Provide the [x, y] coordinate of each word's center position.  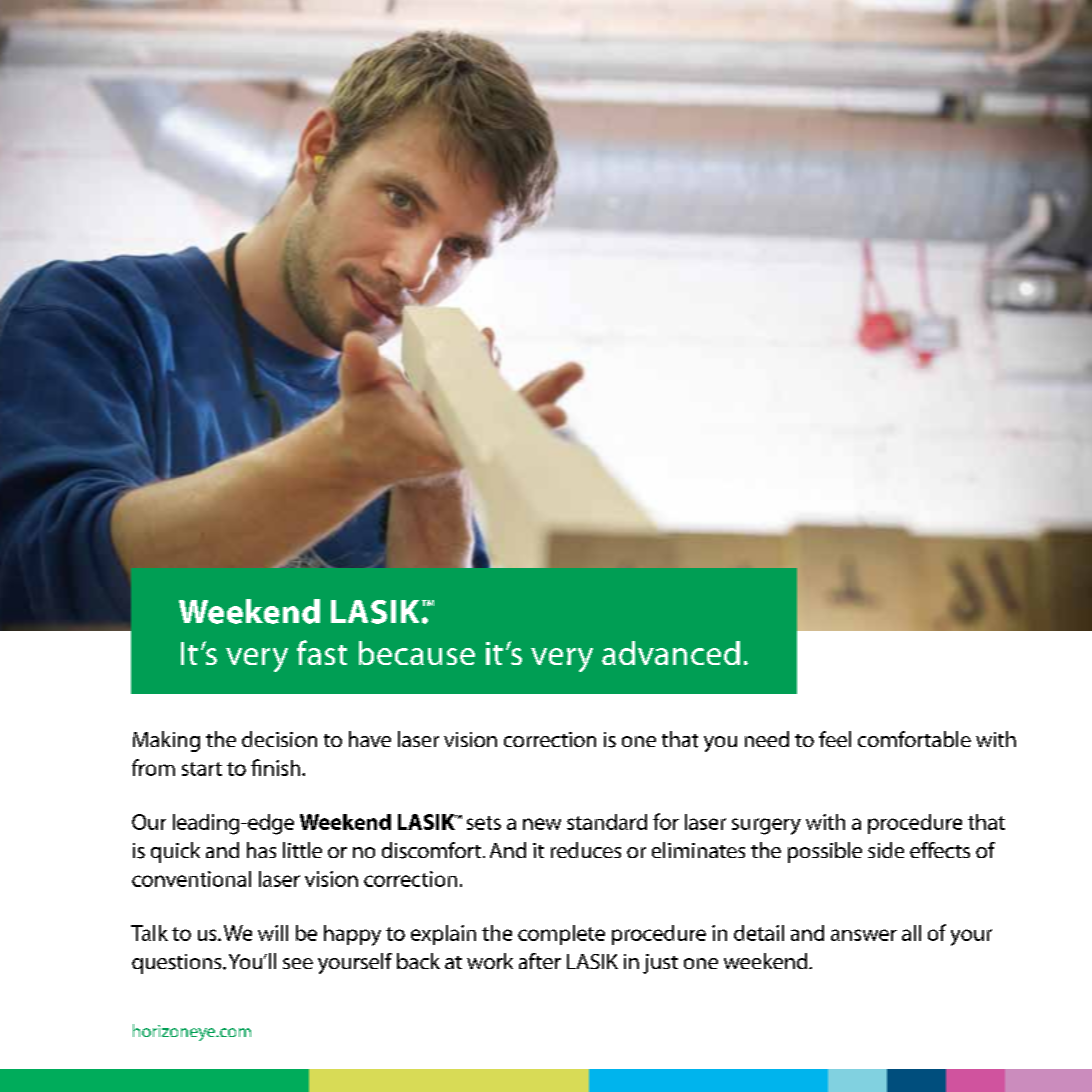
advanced [671, 653]
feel [835, 739]
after [540, 961]
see [298, 963]
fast [322, 652]
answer [864, 935]
